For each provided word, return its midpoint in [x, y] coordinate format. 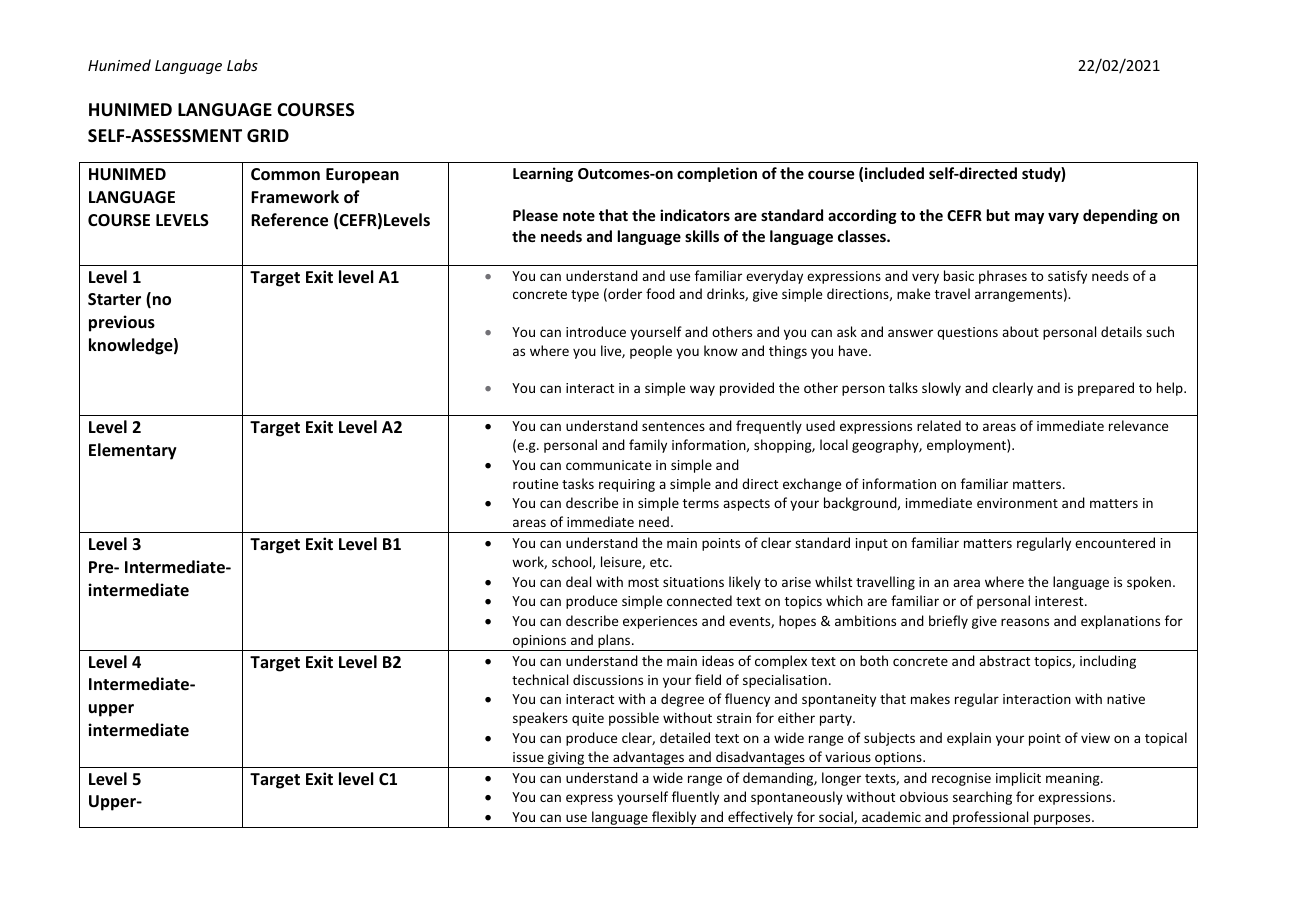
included [894, 173]
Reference [289, 220]
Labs [242, 65]
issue [528, 757]
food [660, 293]
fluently [695, 798]
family [648, 446]
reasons [1025, 622]
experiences [660, 622]
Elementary [133, 451]
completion [717, 174]
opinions [539, 643]
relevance [1138, 425]
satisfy [1067, 277]
